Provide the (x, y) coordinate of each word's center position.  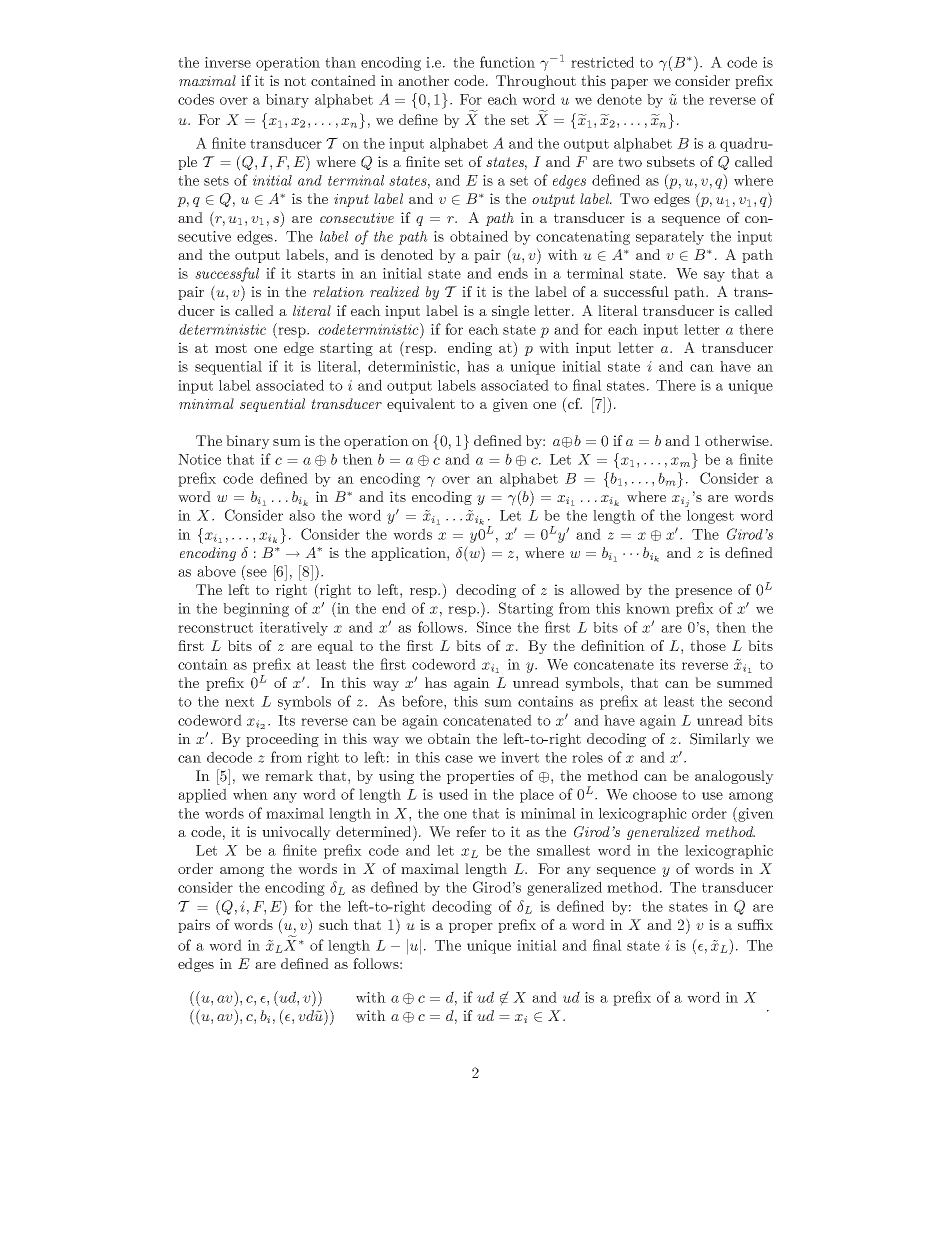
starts (316, 274)
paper (629, 84)
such (334, 924)
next (239, 702)
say (714, 276)
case (459, 759)
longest (710, 517)
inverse (228, 62)
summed (745, 682)
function (507, 62)
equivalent (421, 405)
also (302, 515)
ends (513, 273)
